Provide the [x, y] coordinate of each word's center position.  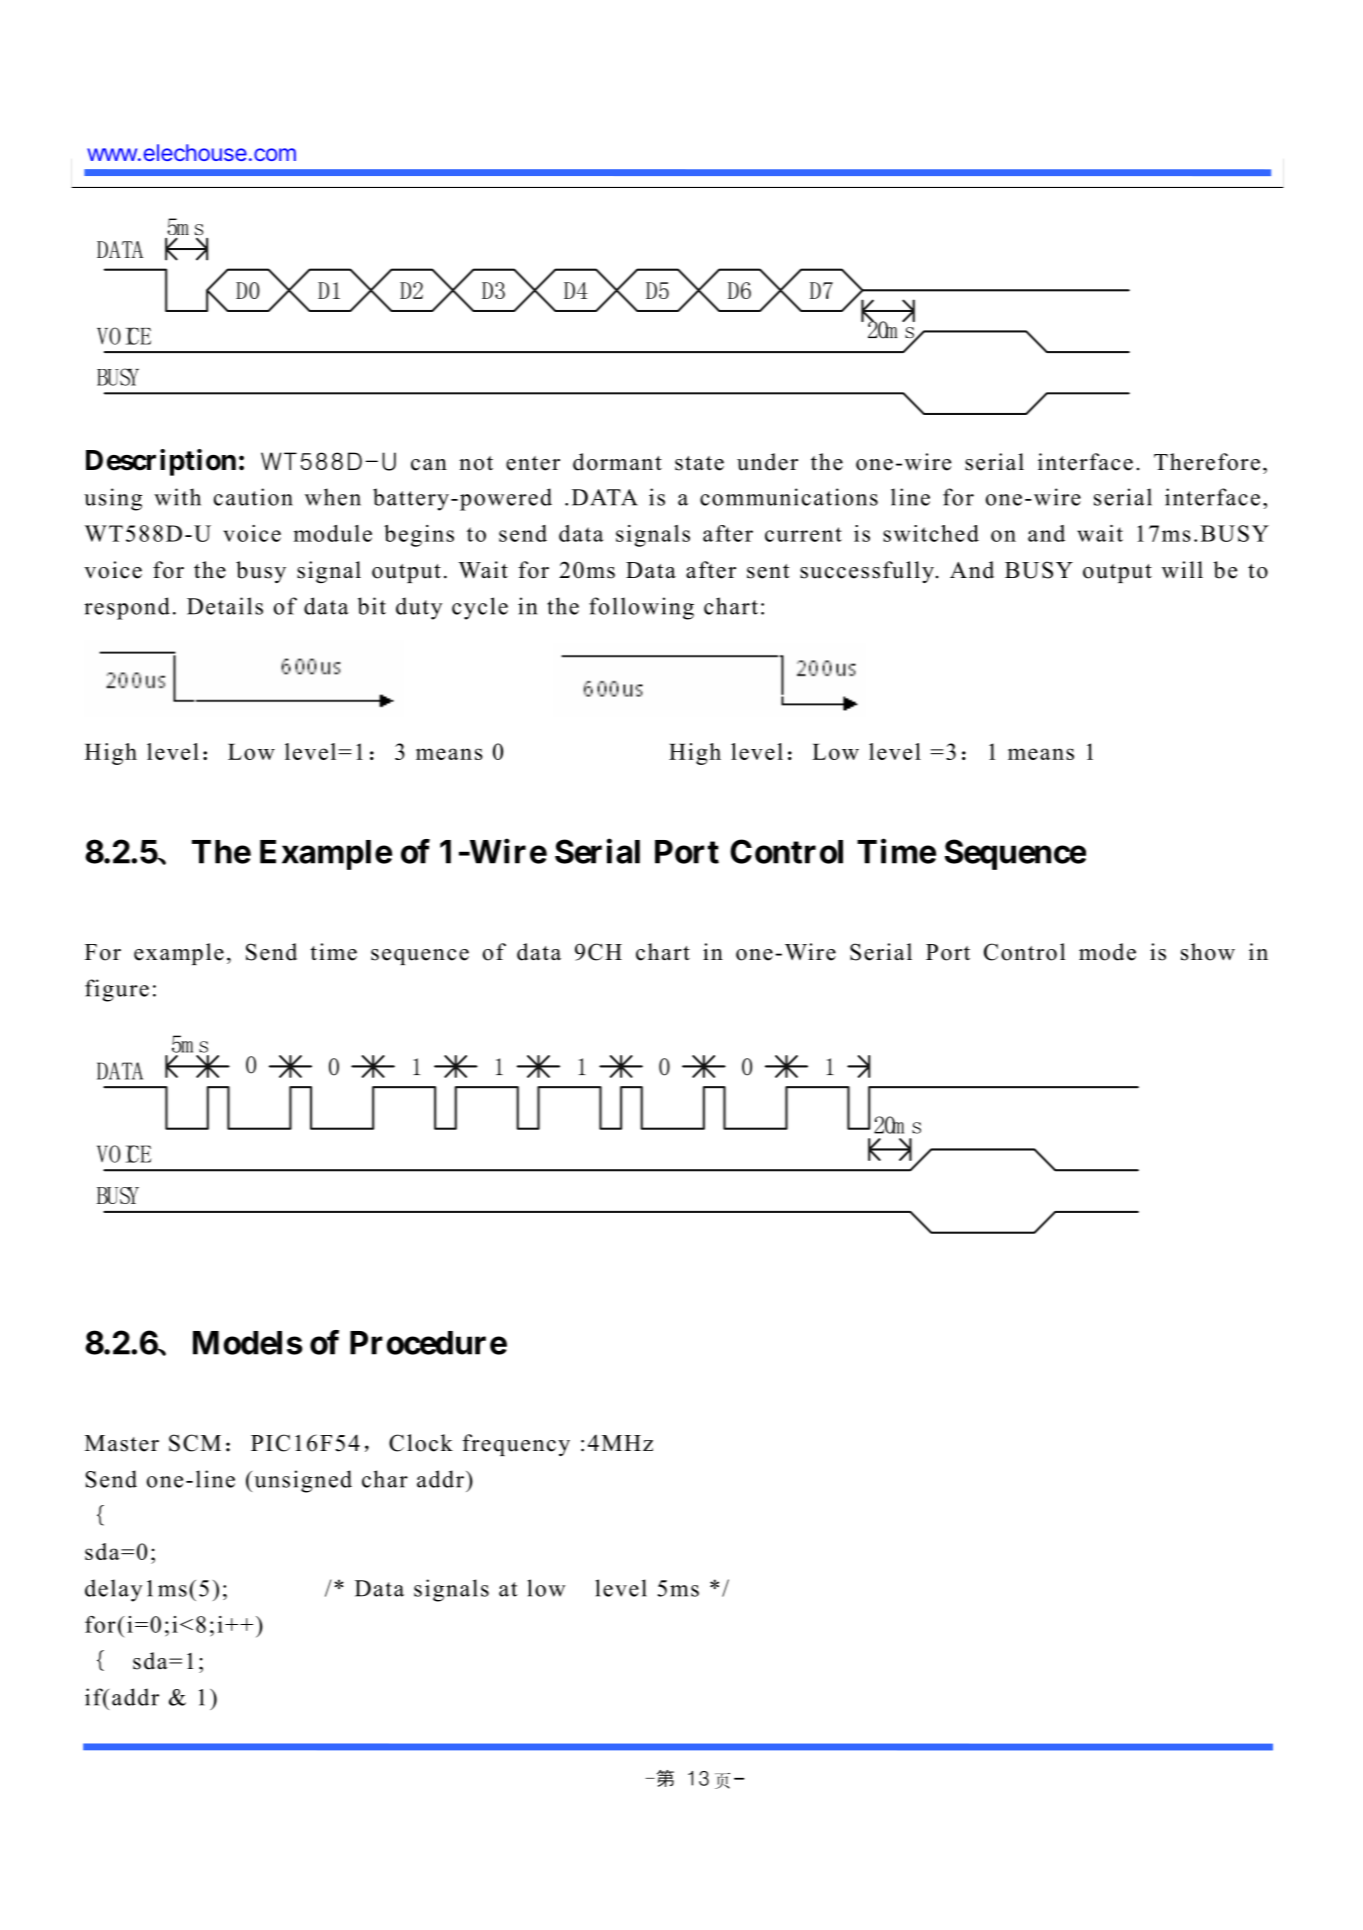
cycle [480, 608]
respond [127, 608]
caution [253, 497]
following [641, 608]
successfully [867, 572]
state [699, 463]
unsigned [303, 1481]
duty [419, 608]
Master [122, 1443]
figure [117, 990]
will [1182, 570]
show [1208, 952]
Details [225, 606]
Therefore [1207, 462]
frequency [516, 1445]
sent [768, 571]
